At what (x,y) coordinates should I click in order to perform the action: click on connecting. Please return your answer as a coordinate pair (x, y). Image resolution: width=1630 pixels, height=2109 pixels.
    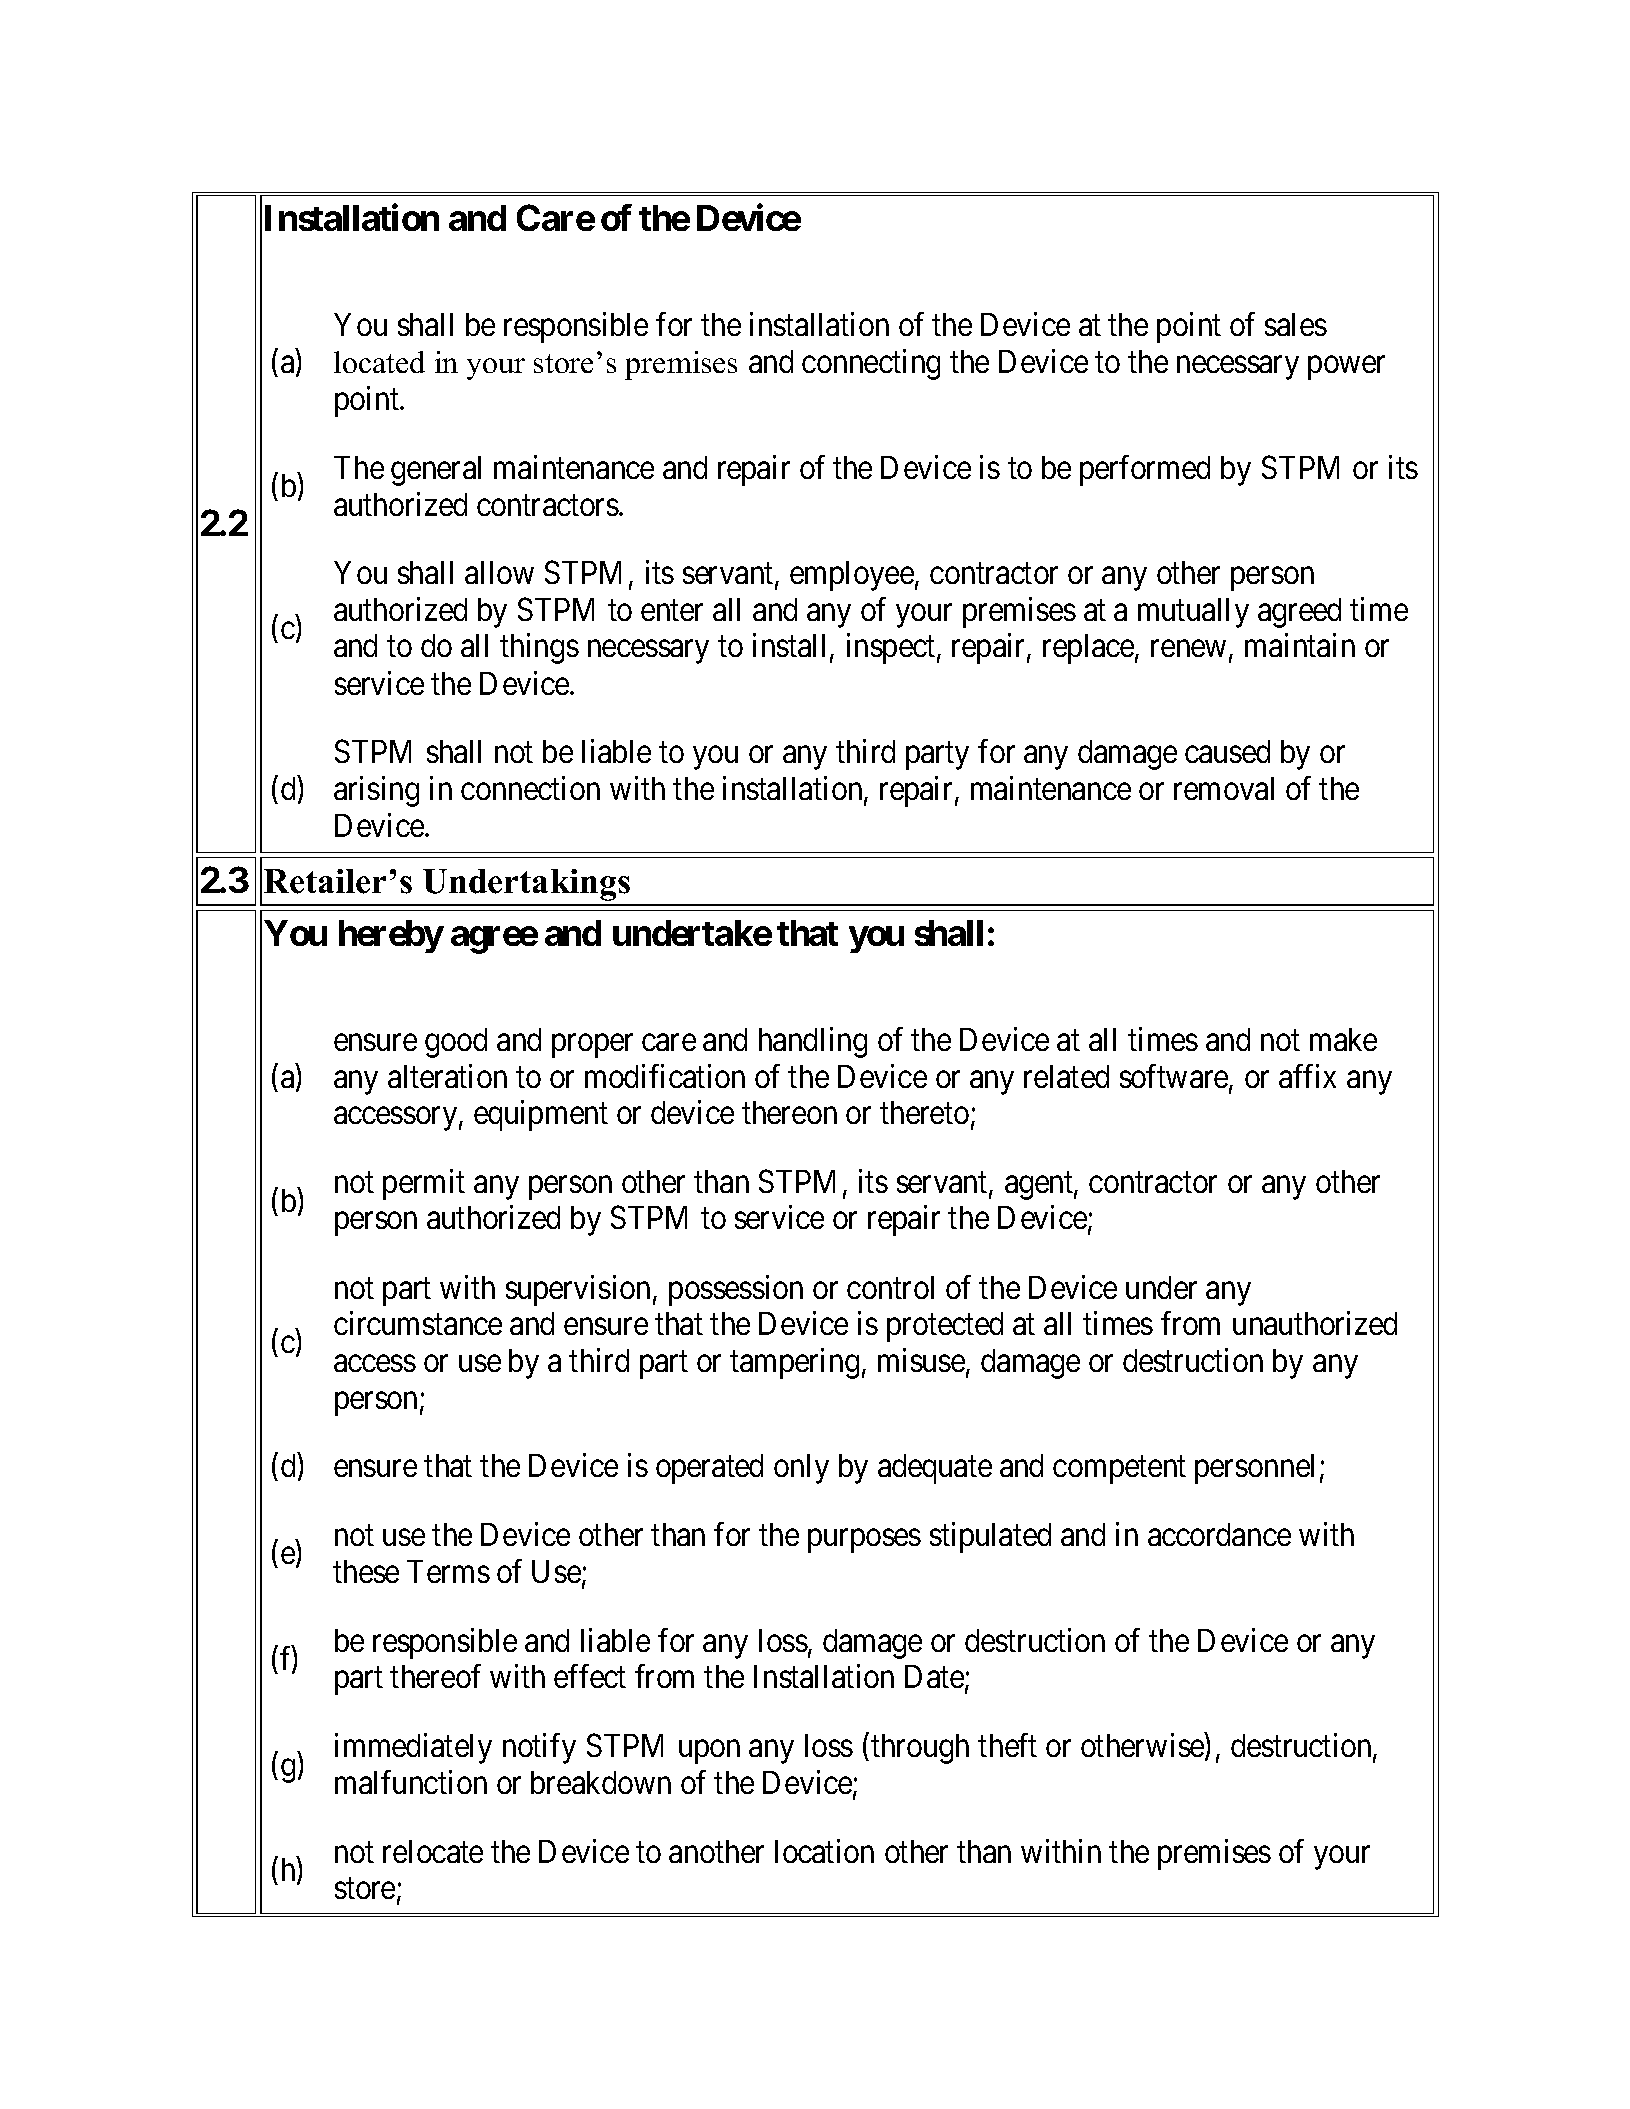
    Looking at the image, I should click on (871, 364).
